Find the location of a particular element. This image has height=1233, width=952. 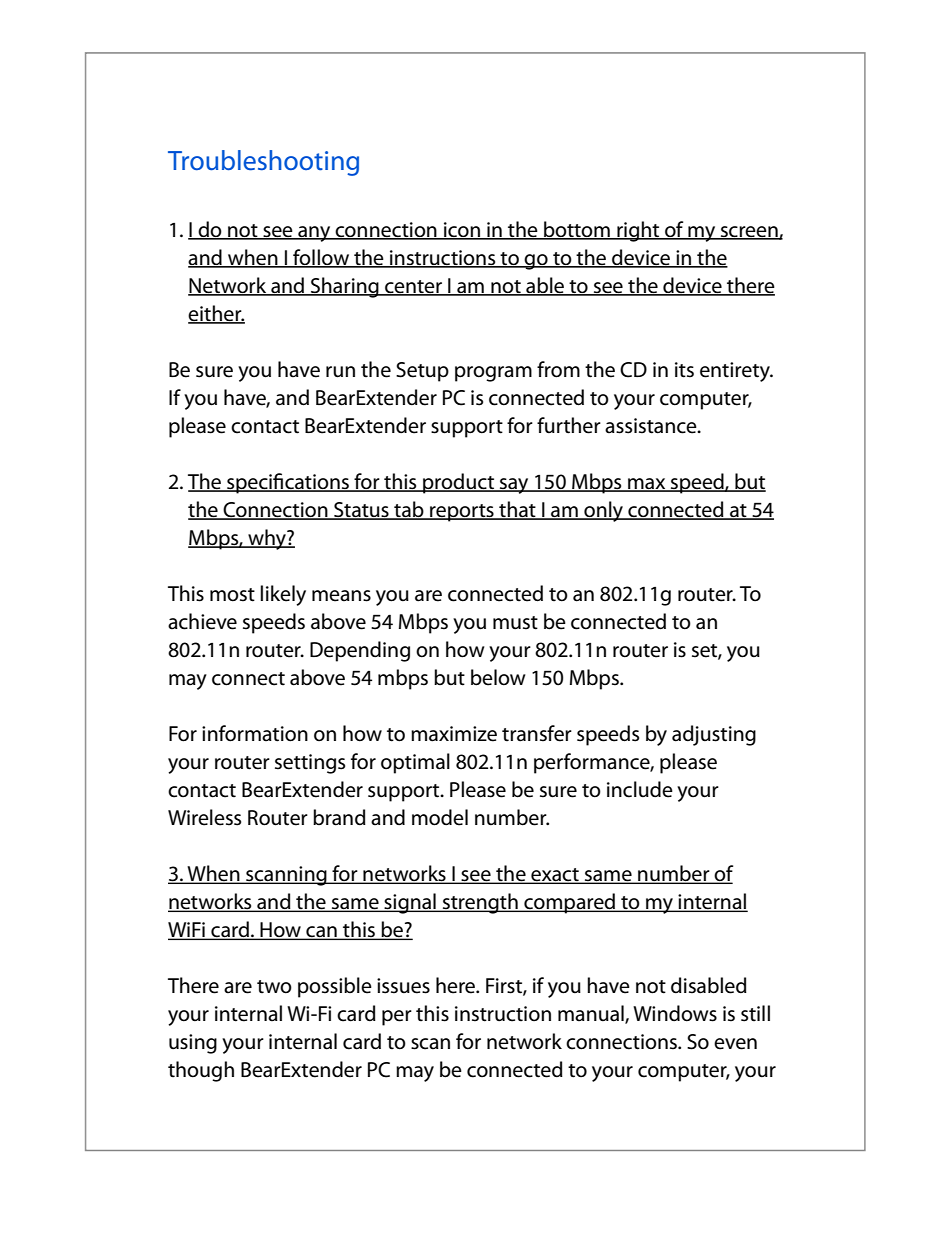

Status is located at coordinates (361, 511).
